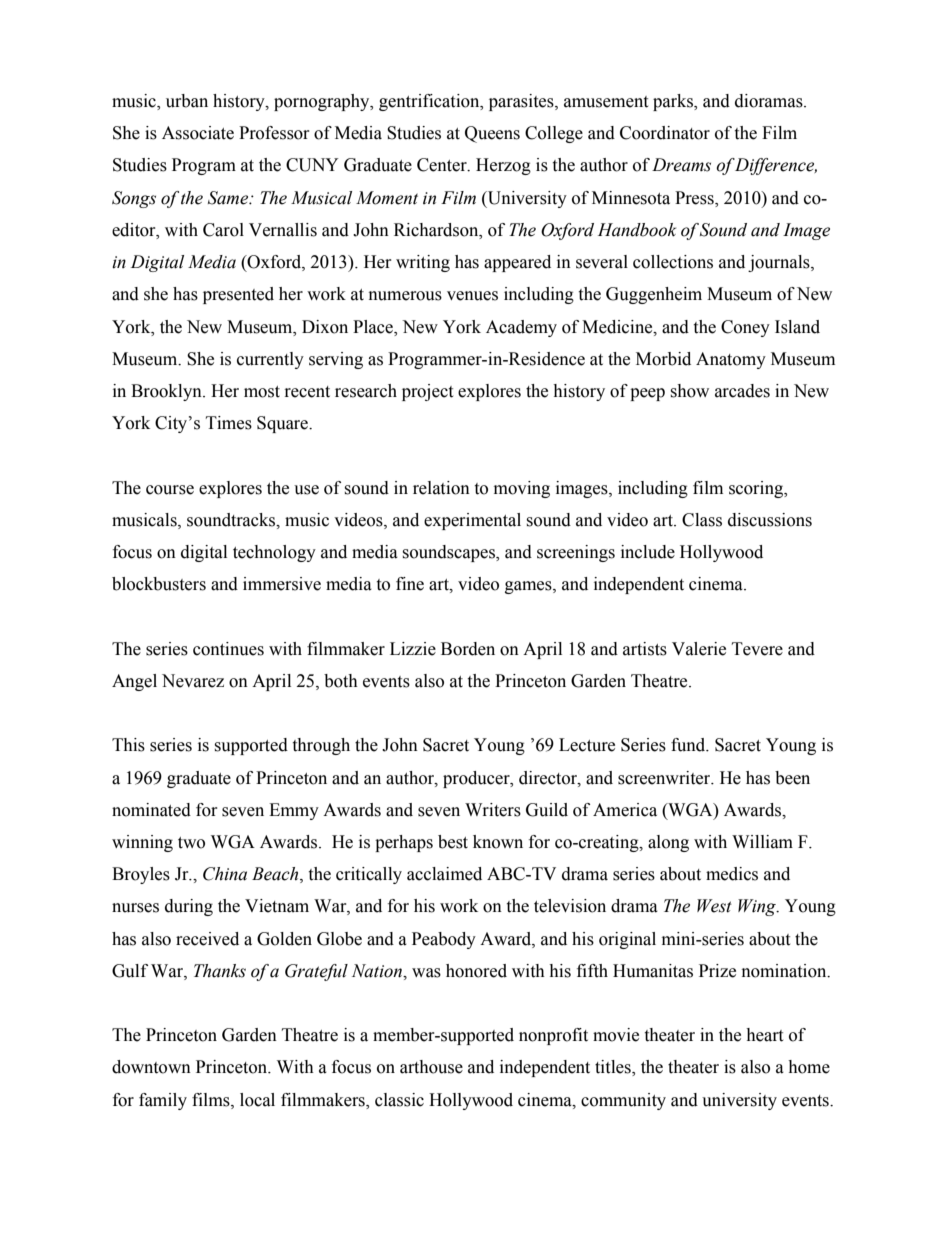 Image resolution: width=952 pixels, height=1233 pixels. What do you see at coordinates (453, 842) in the page?
I see `best` at bounding box center [453, 842].
